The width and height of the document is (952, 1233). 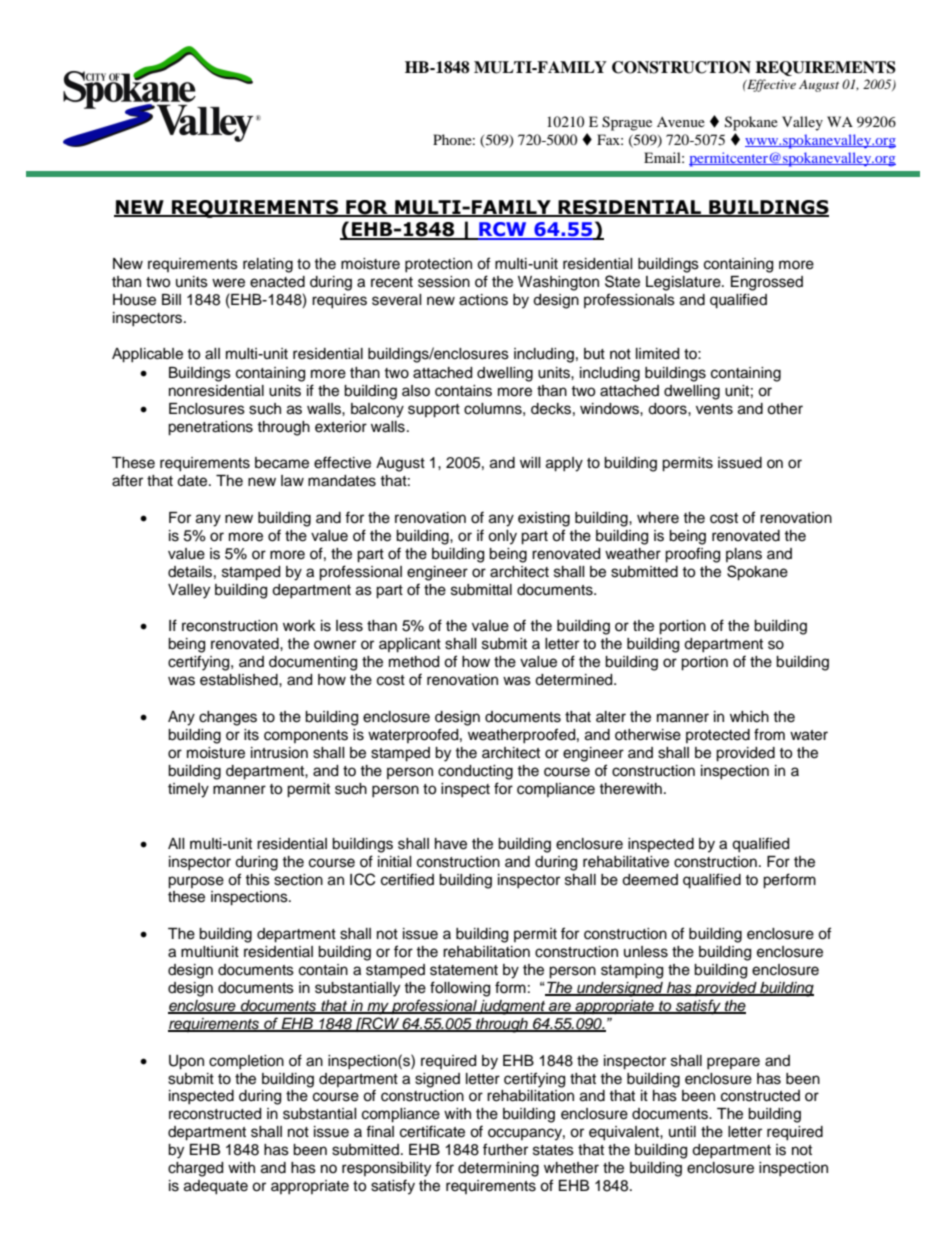 I want to click on protection, so click(x=438, y=265).
